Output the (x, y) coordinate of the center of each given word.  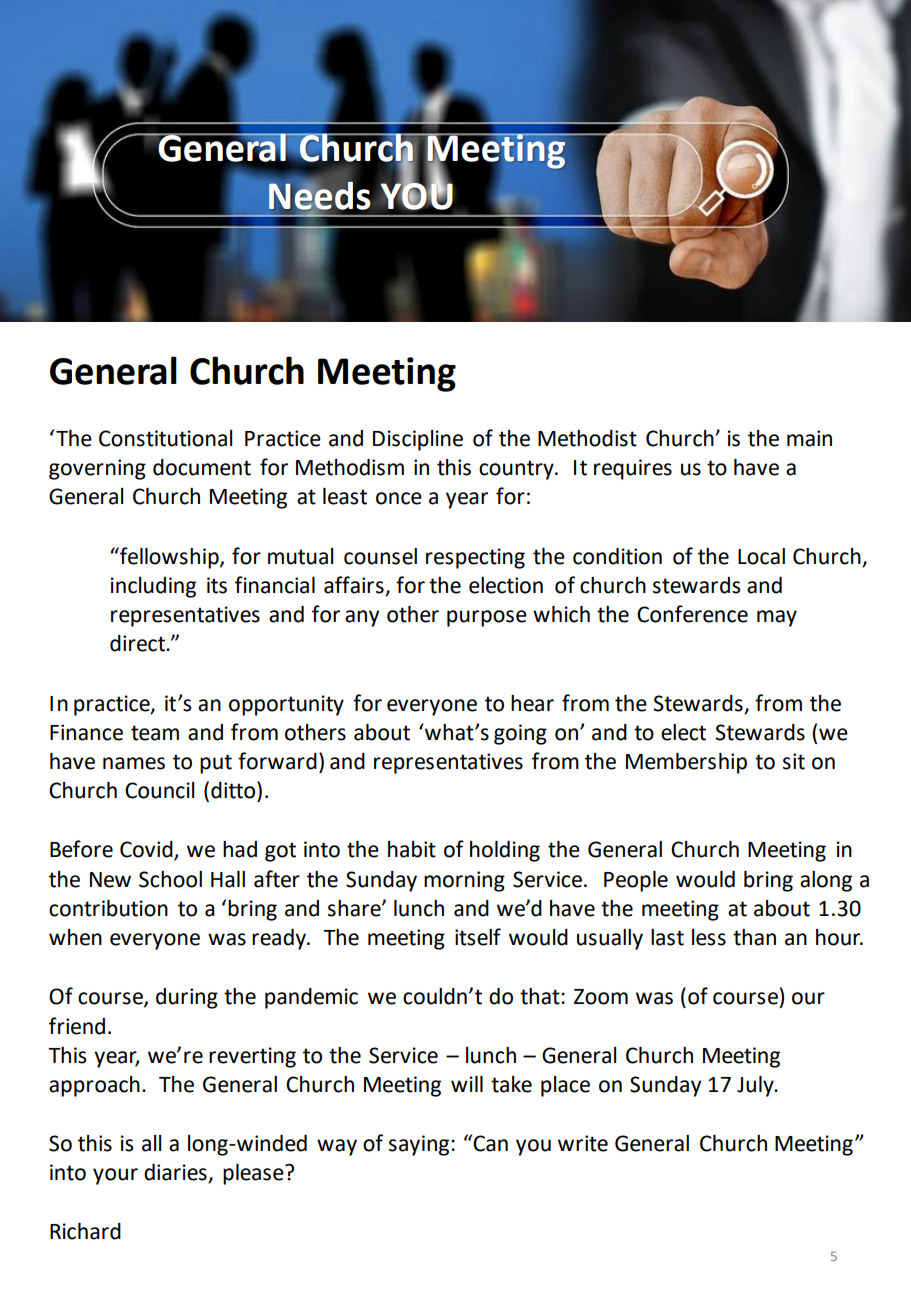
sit (794, 761)
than (754, 937)
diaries (176, 1173)
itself (478, 937)
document (202, 467)
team (155, 733)
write (583, 1143)
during (187, 998)
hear (532, 703)
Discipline (418, 440)
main (809, 438)
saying (420, 1145)
